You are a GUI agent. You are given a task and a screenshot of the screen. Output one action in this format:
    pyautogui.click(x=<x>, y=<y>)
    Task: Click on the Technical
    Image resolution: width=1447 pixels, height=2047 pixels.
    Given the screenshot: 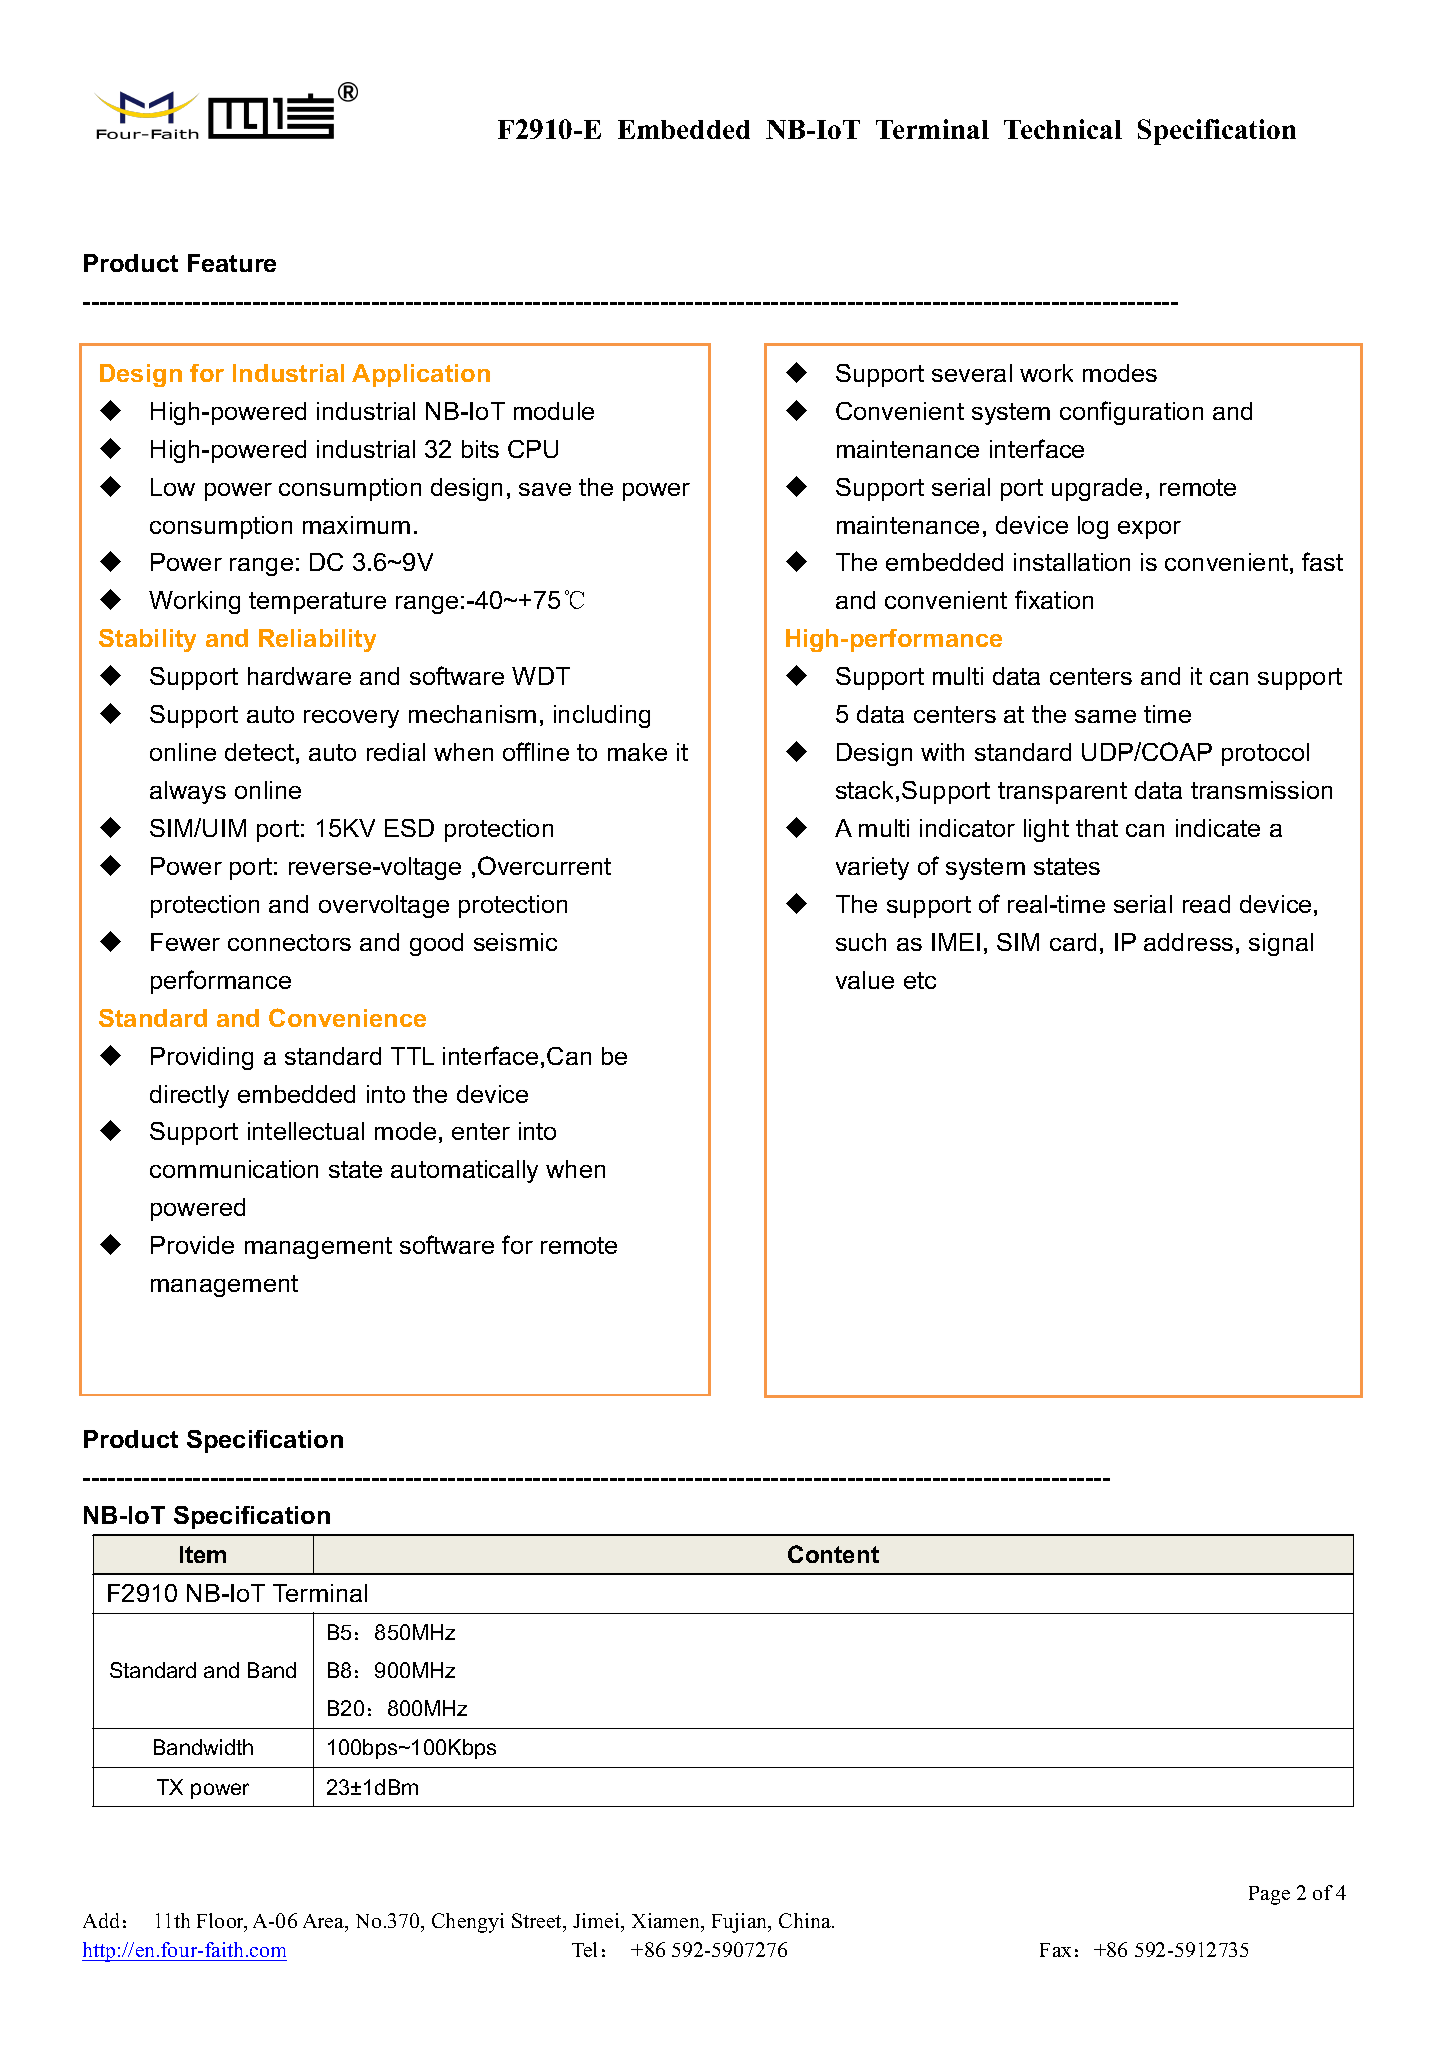 What is the action you would take?
    pyautogui.click(x=1063, y=129)
